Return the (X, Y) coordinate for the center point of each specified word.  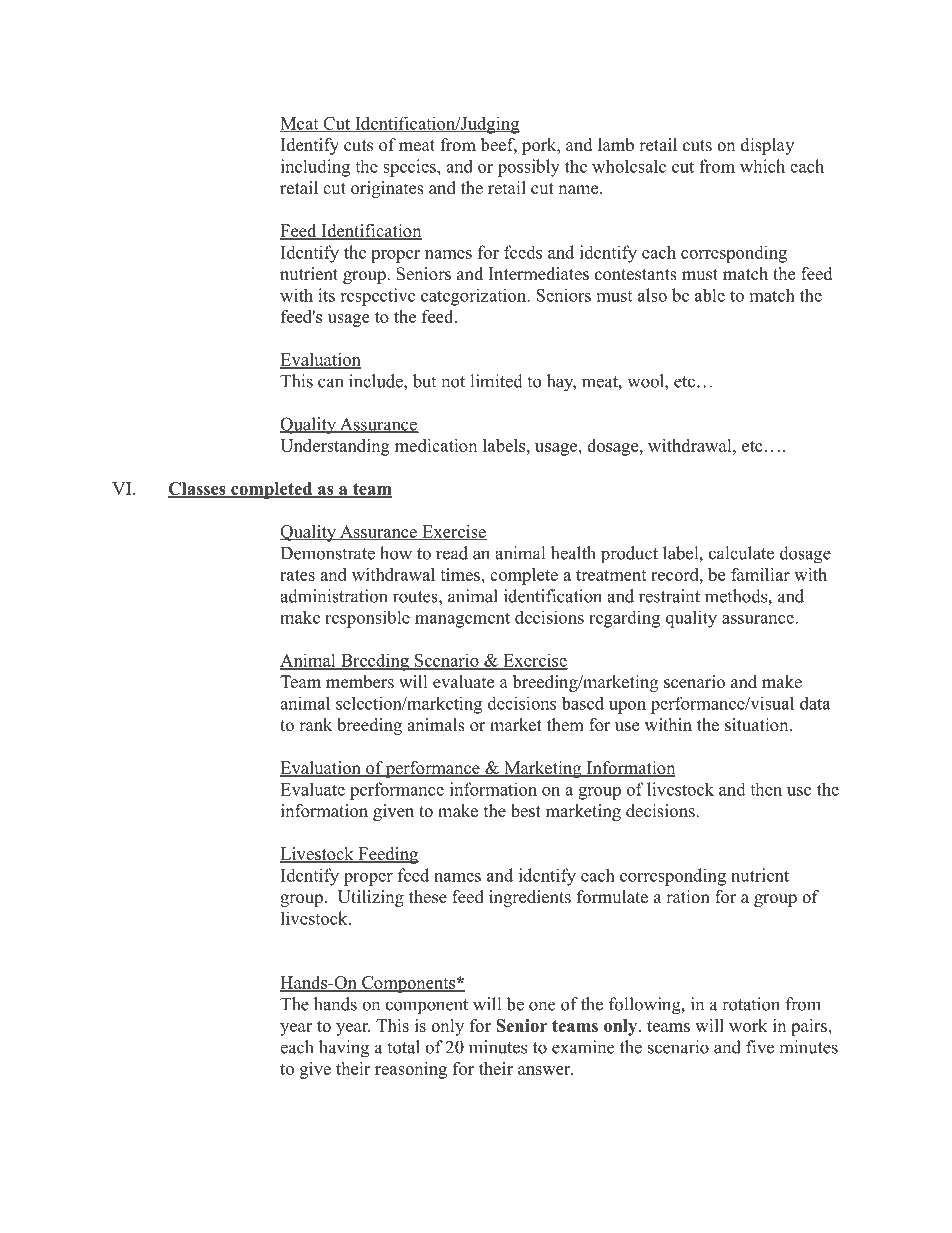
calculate (741, 553)
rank (315, 724)
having (344, 1049)
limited (496, 381)
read (452, 553)
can (330, 383)
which (762, 166)
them (565, 725)
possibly (529, 168)
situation (756, 725)
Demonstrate (328, 553)
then (766, 789)
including (315, 168)
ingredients (530, 898)
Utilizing (371, 898)
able (710, 295)
